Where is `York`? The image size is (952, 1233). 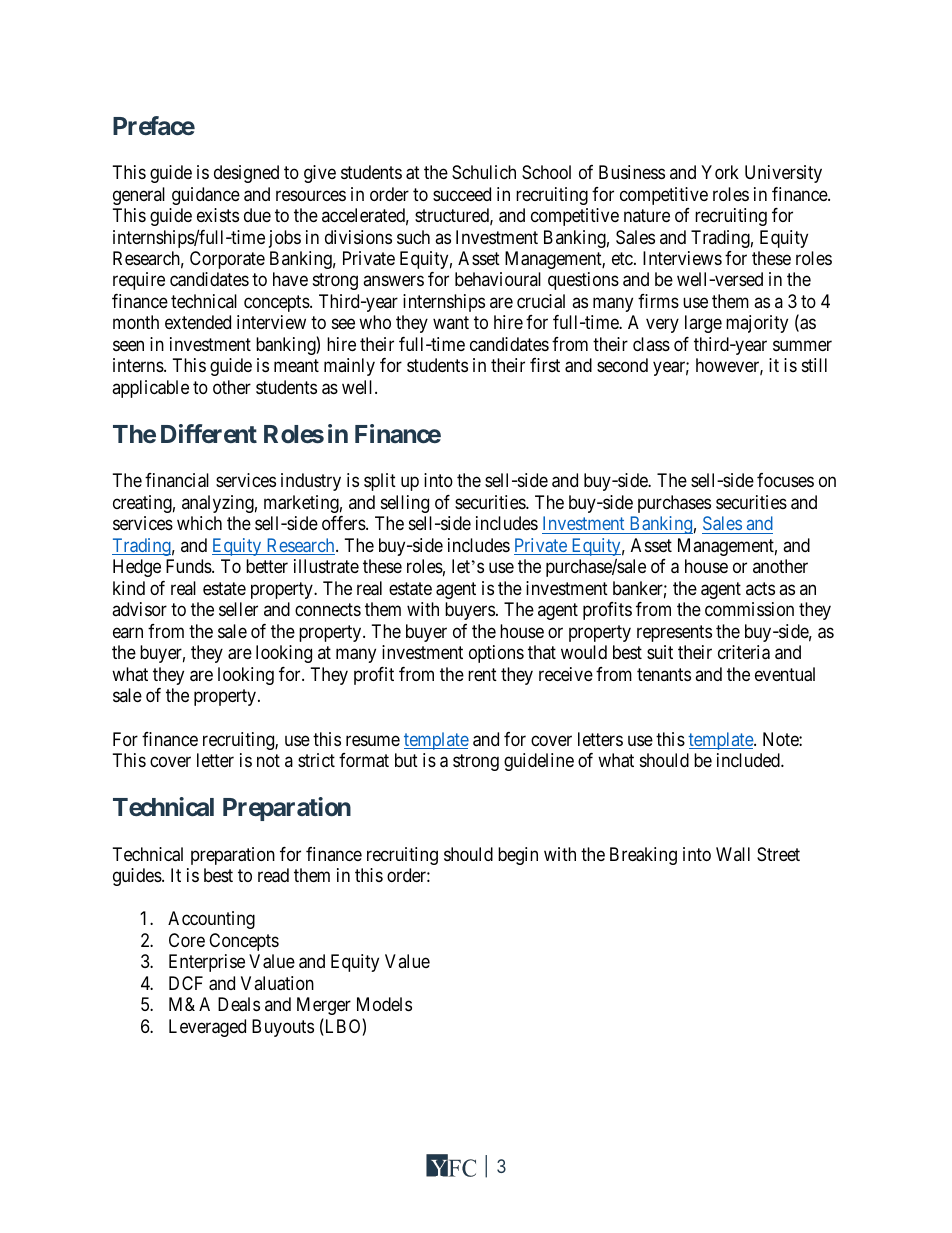 York is located at coordinates (720, 172).
